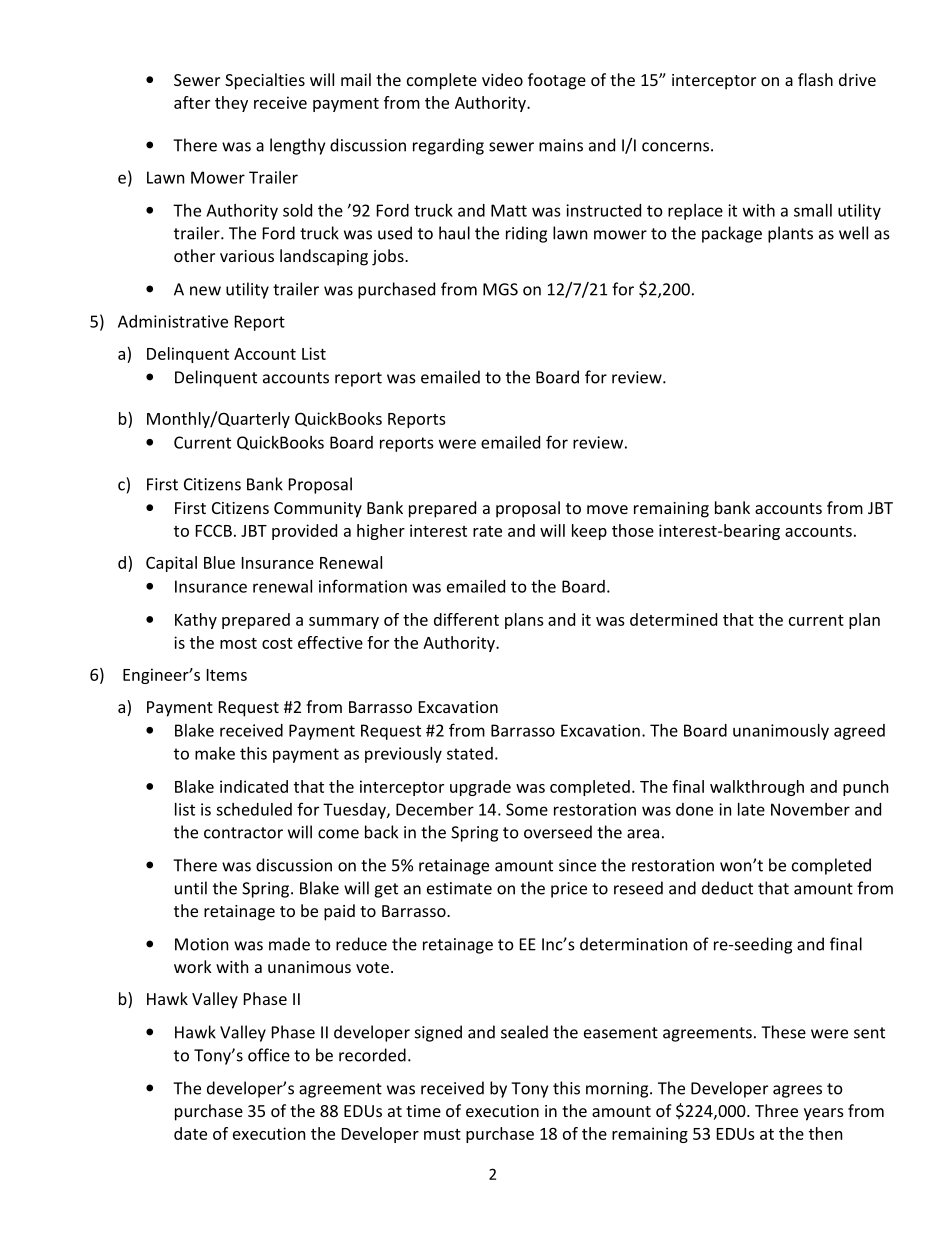 Image resolution: width=952 pixels, height=1233 pixels. What do you see at coordinates (815, 79) in the page?
I see `flash` at bounding box center [815, 79].
